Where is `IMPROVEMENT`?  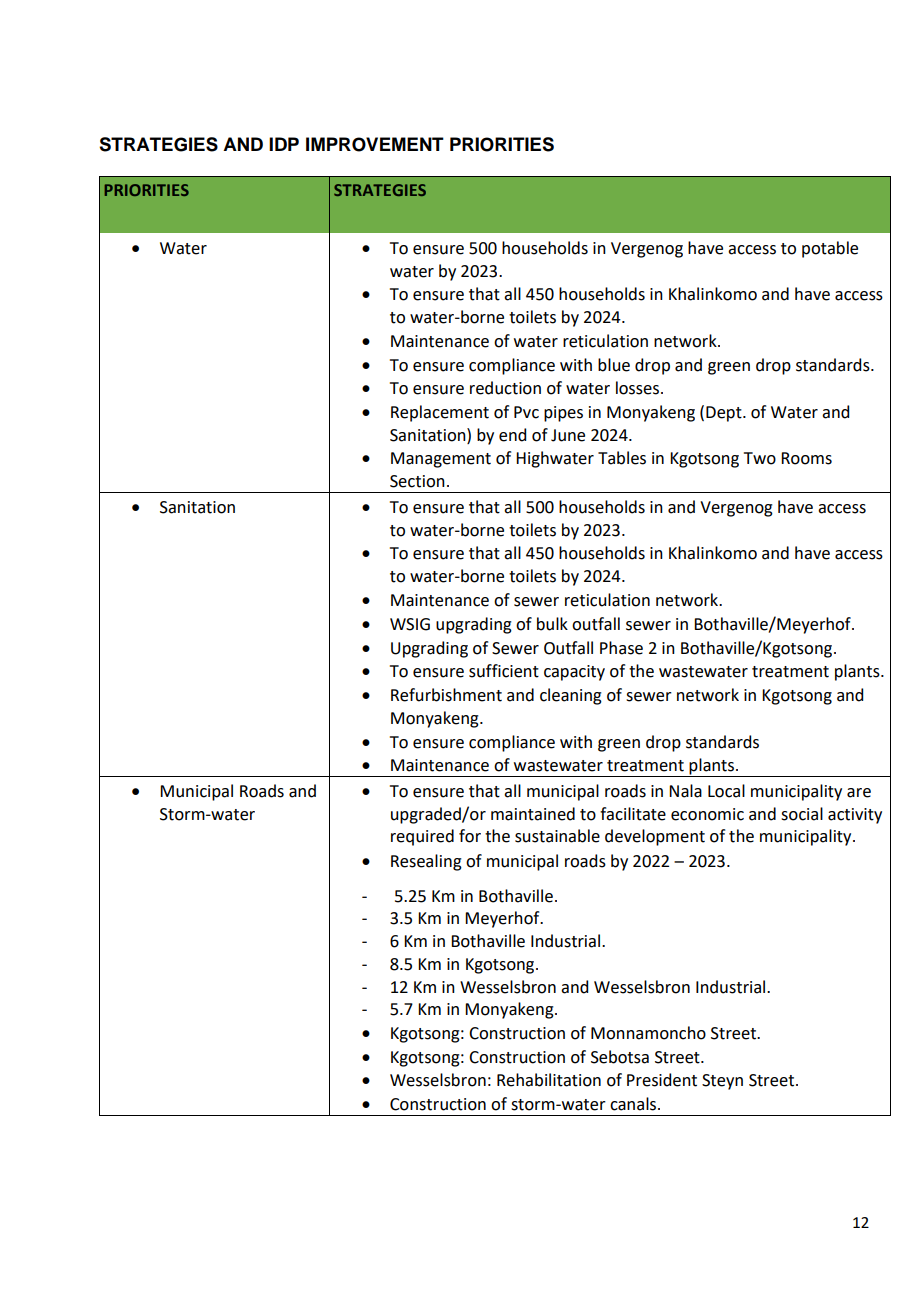
IMPROVEMENT is located at coordinates (375, 144).
